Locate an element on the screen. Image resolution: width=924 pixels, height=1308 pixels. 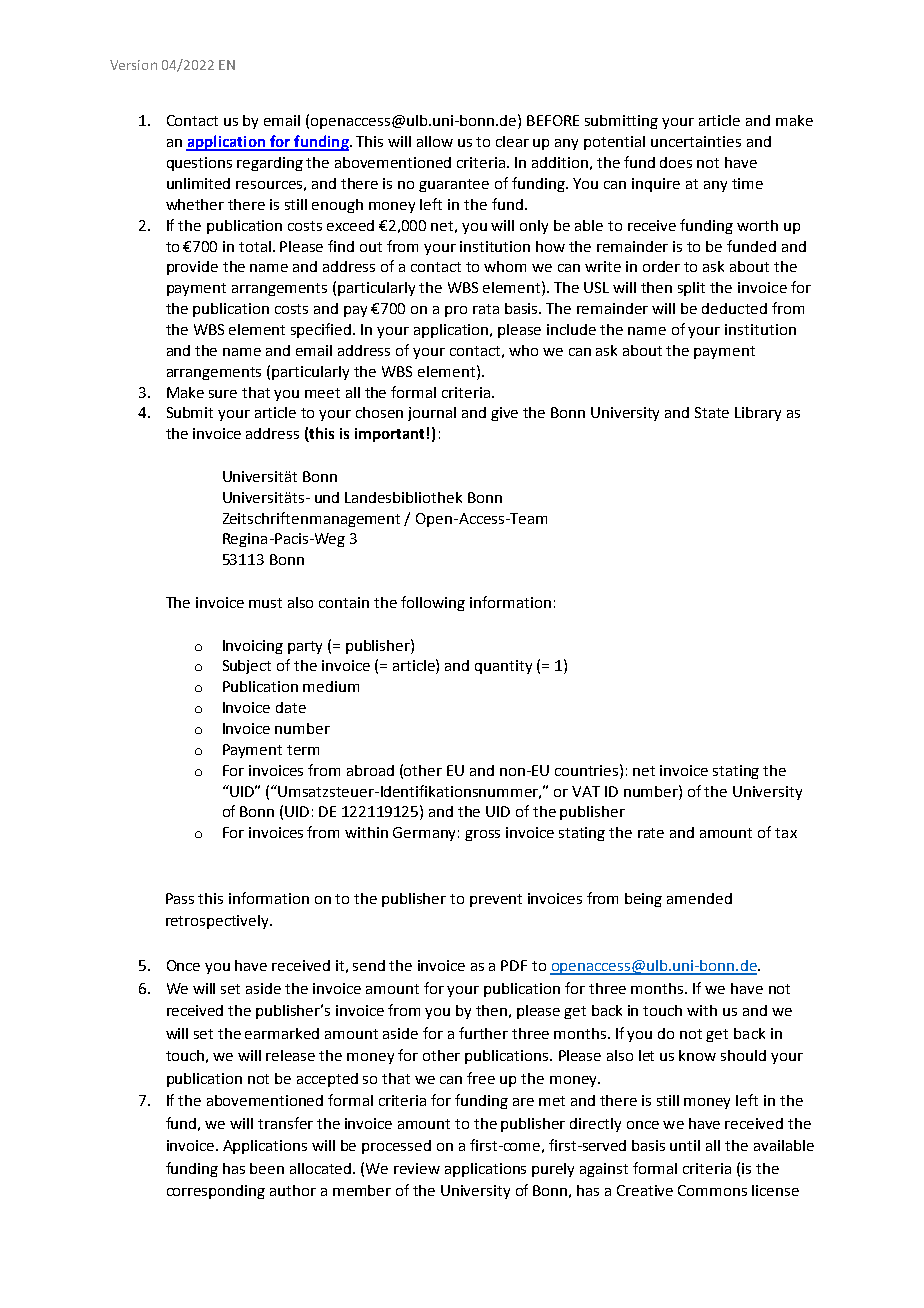
questions is located at coordinates (199, 164).
